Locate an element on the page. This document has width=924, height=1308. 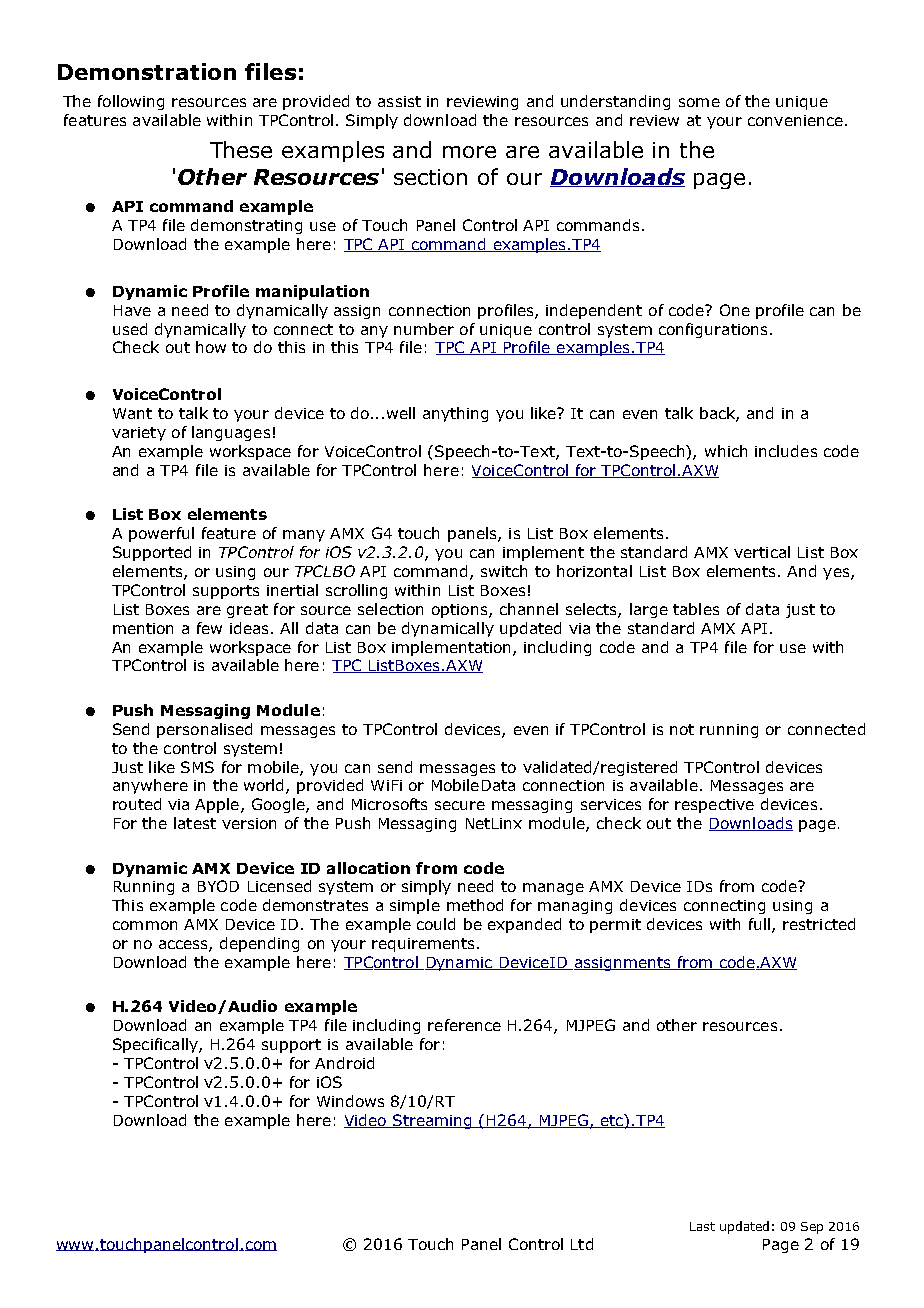
variety is located at coordinates (139, 434).
